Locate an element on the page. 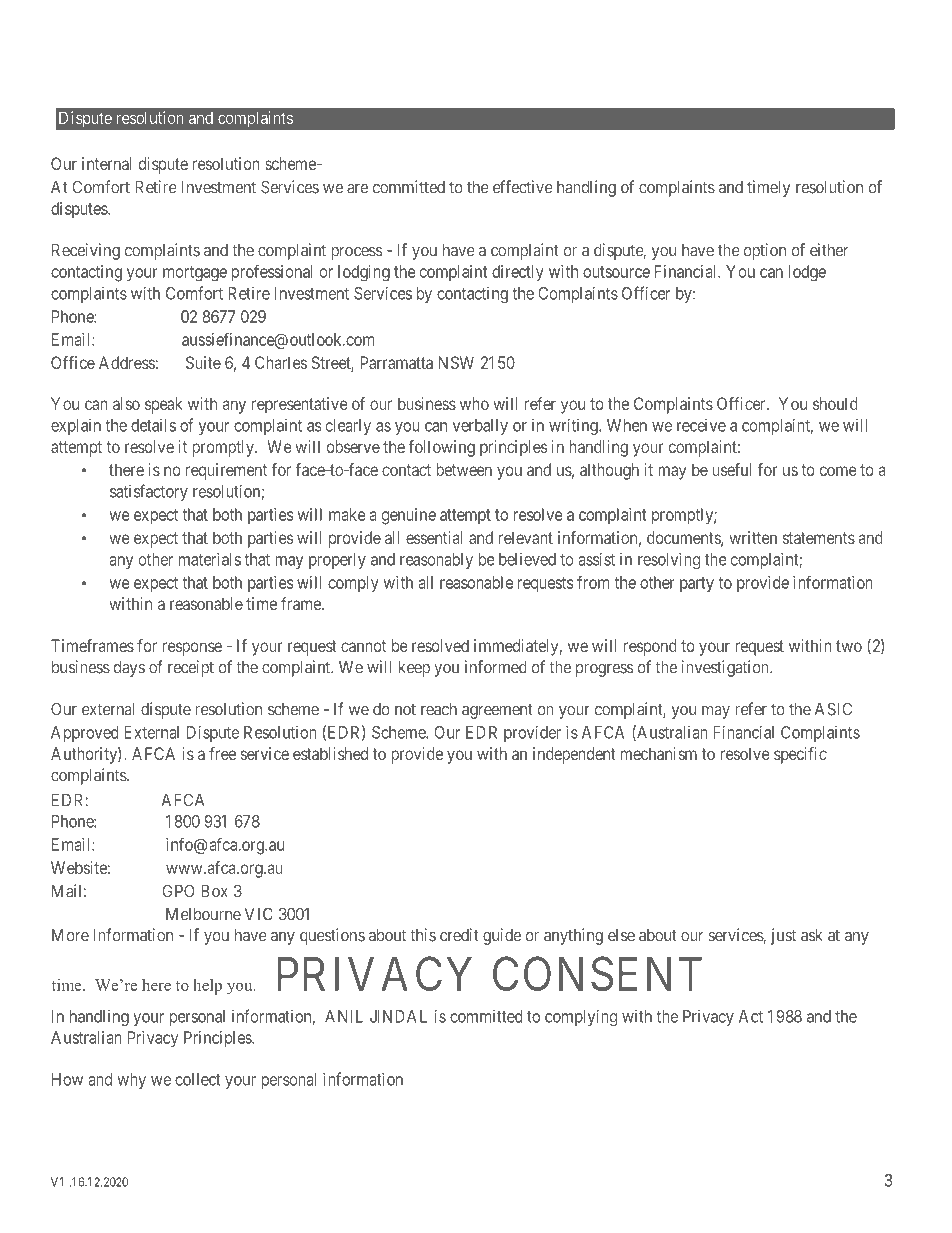  reach is located at coordinates (439, 709).
